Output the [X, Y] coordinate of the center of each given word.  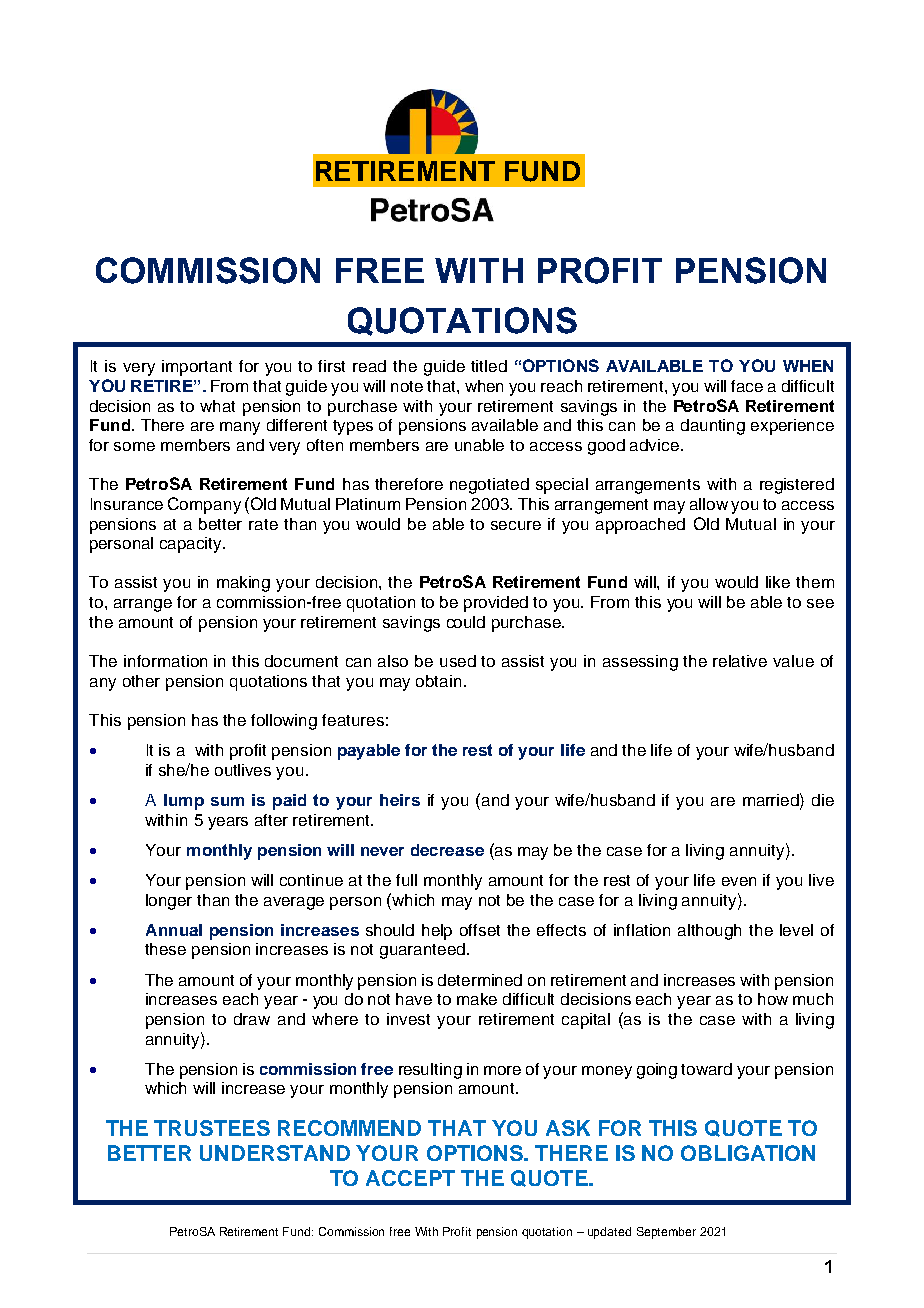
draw [252, 1019]
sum [227, 801]
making [243, 584]
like [778, 582]
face [747, 386]
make [477, 999]
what [217, 406]
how [773, 999]
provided [496, 604]
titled [489, 366]
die [823, 800]
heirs [400, 800]
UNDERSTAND [275, 1153]
